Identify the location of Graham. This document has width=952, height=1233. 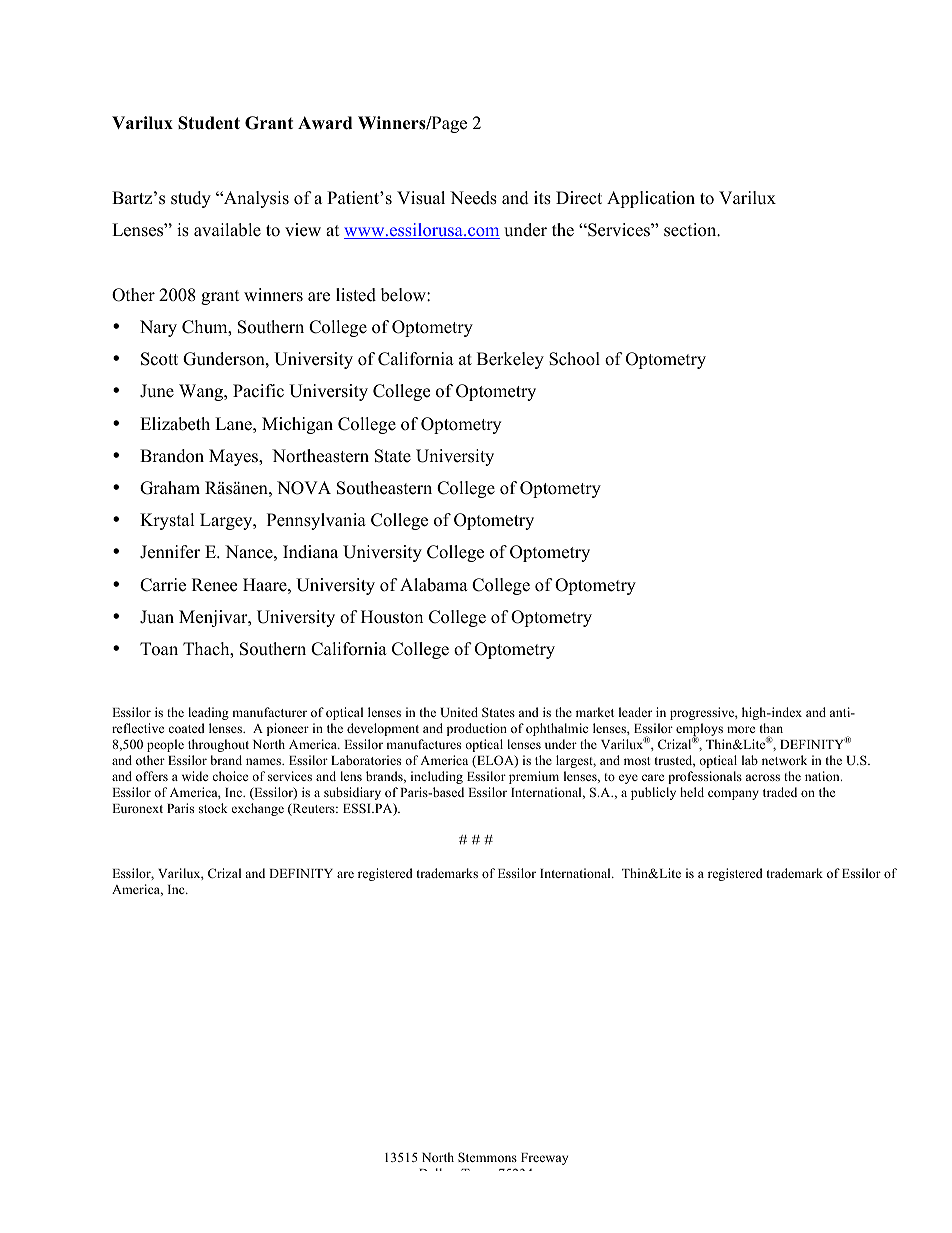
(170, 488).
